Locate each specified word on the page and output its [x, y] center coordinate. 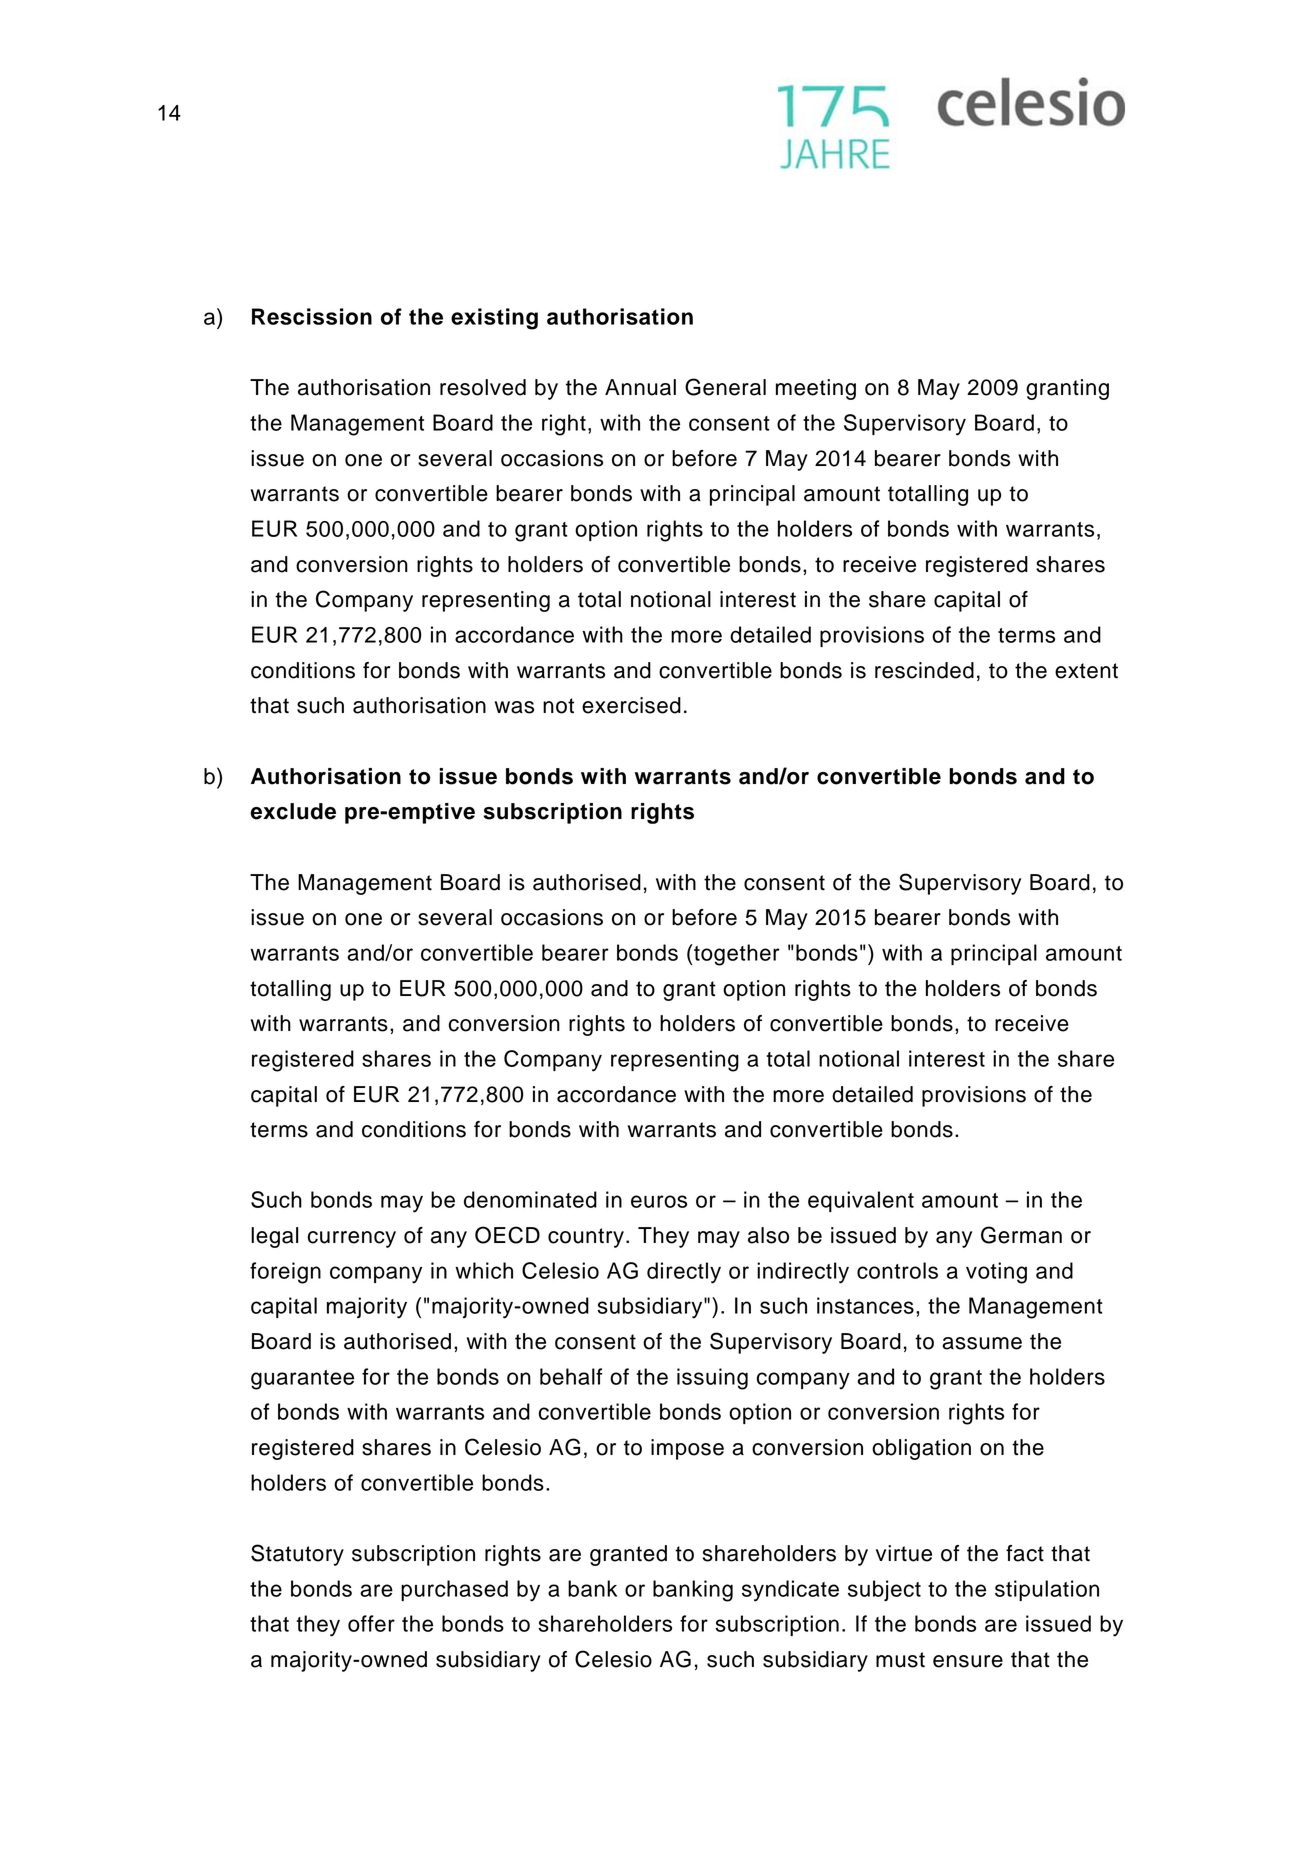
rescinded [924, 670]
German [1021, 1235]
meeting [816, 389]
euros [659, 1201]
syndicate [790, 1591]
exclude [293, 811]
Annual [640, 387]
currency [352, 1239]
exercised [631, 705]
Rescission [312, 316]
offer [371, 1623]
